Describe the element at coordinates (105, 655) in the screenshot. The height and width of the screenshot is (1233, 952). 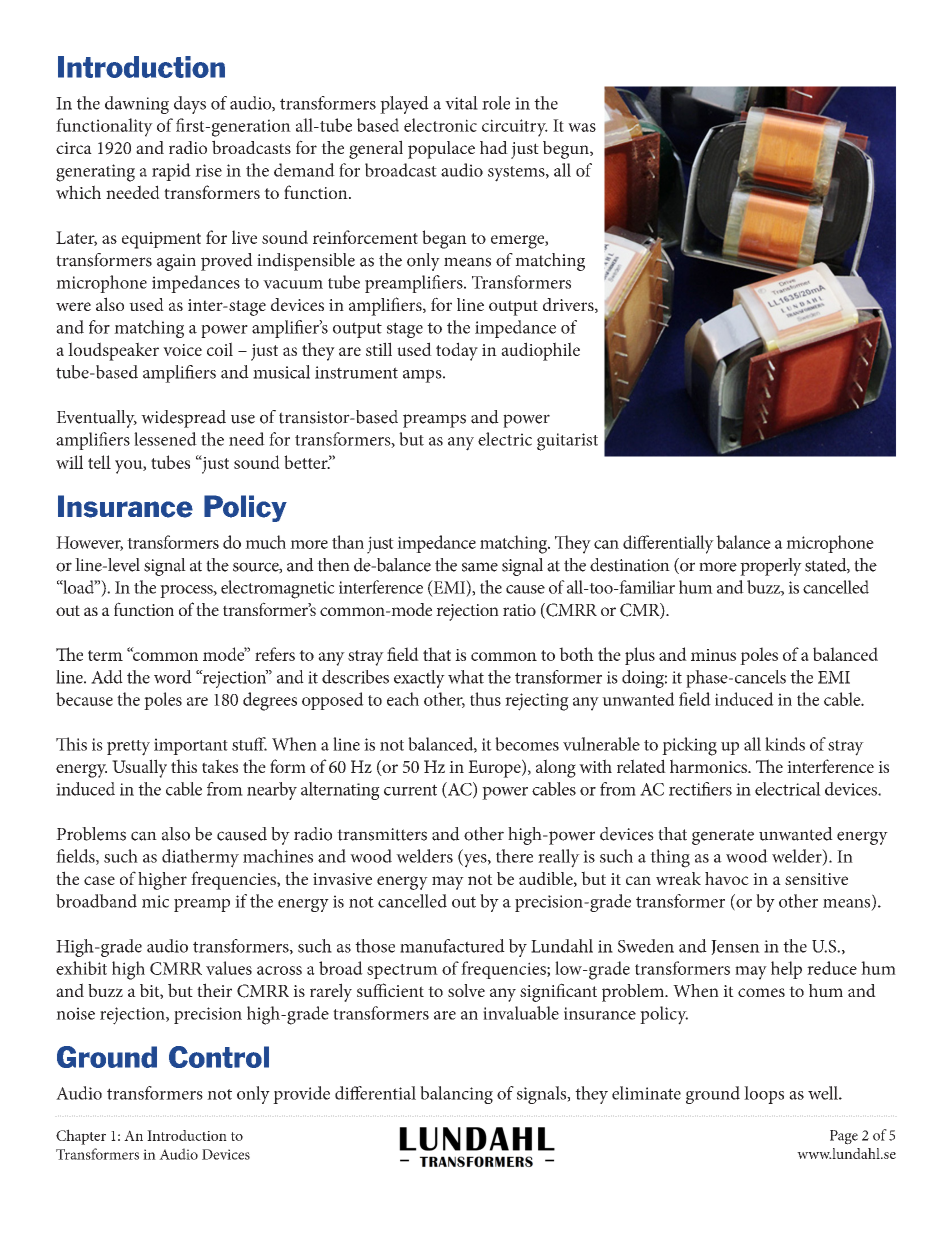
I see `term` at that location.
